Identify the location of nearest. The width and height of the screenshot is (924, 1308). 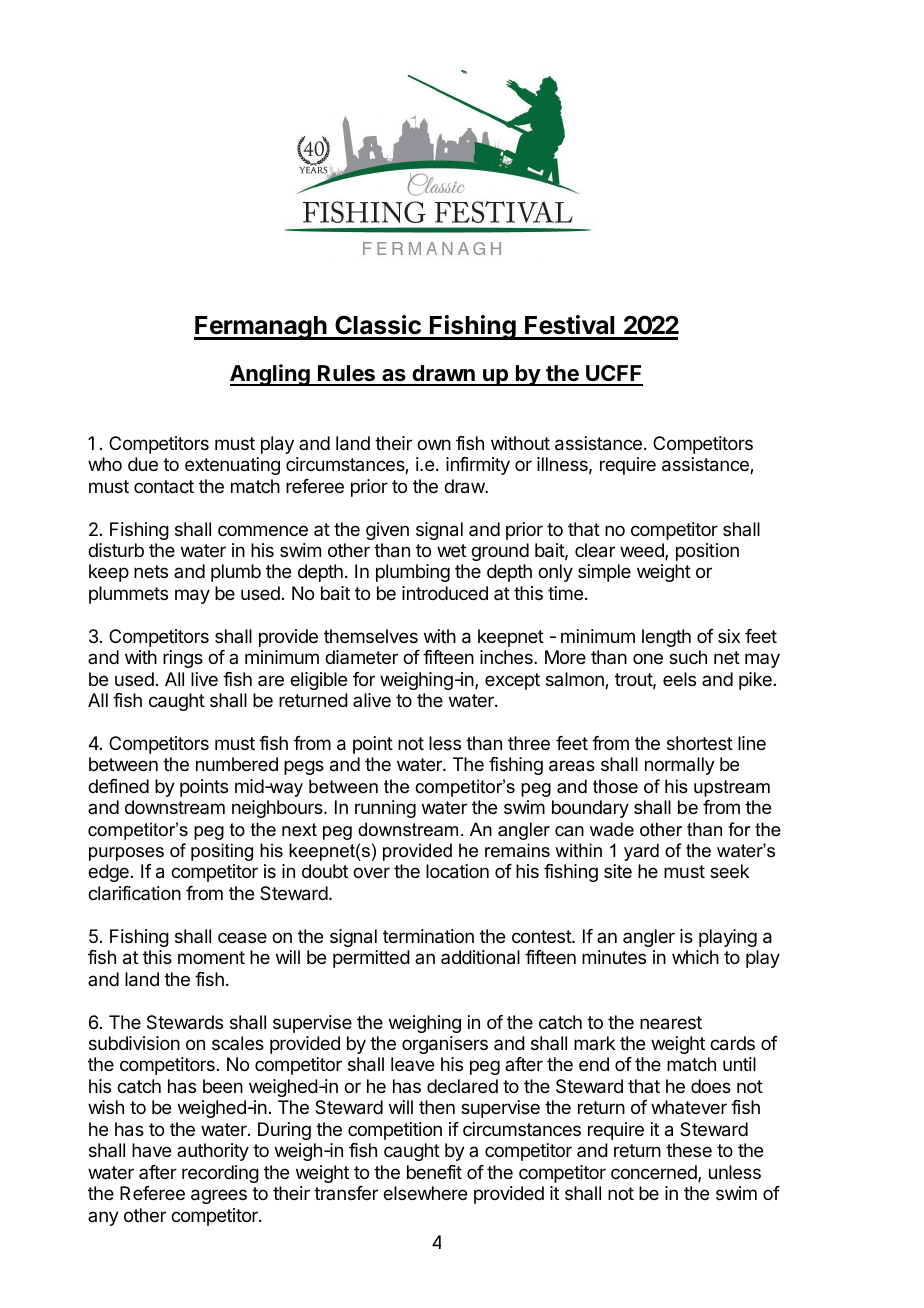
(671, 1023).
